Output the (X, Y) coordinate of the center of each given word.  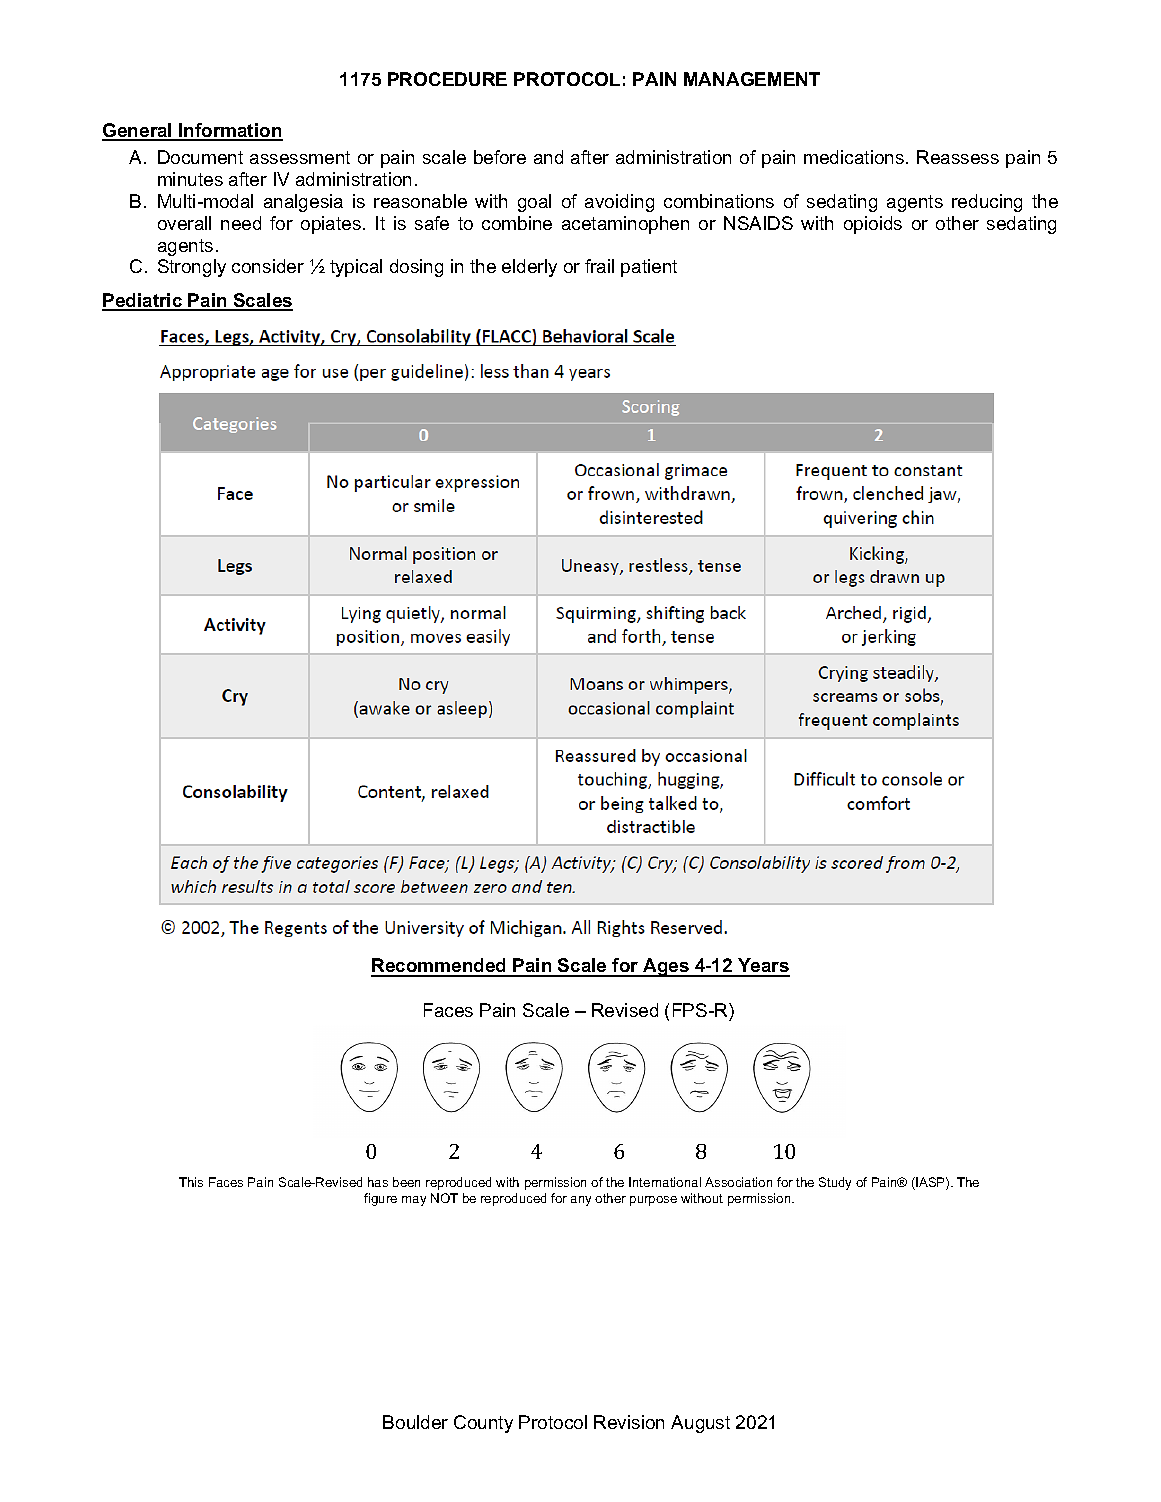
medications (855, 157)
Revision (629, 1422)
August (700, 1424)
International (665, 1182)
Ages (666, 967)
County (483, 1424)
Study (835, 1183)
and (548, 157)
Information (230, 131)
